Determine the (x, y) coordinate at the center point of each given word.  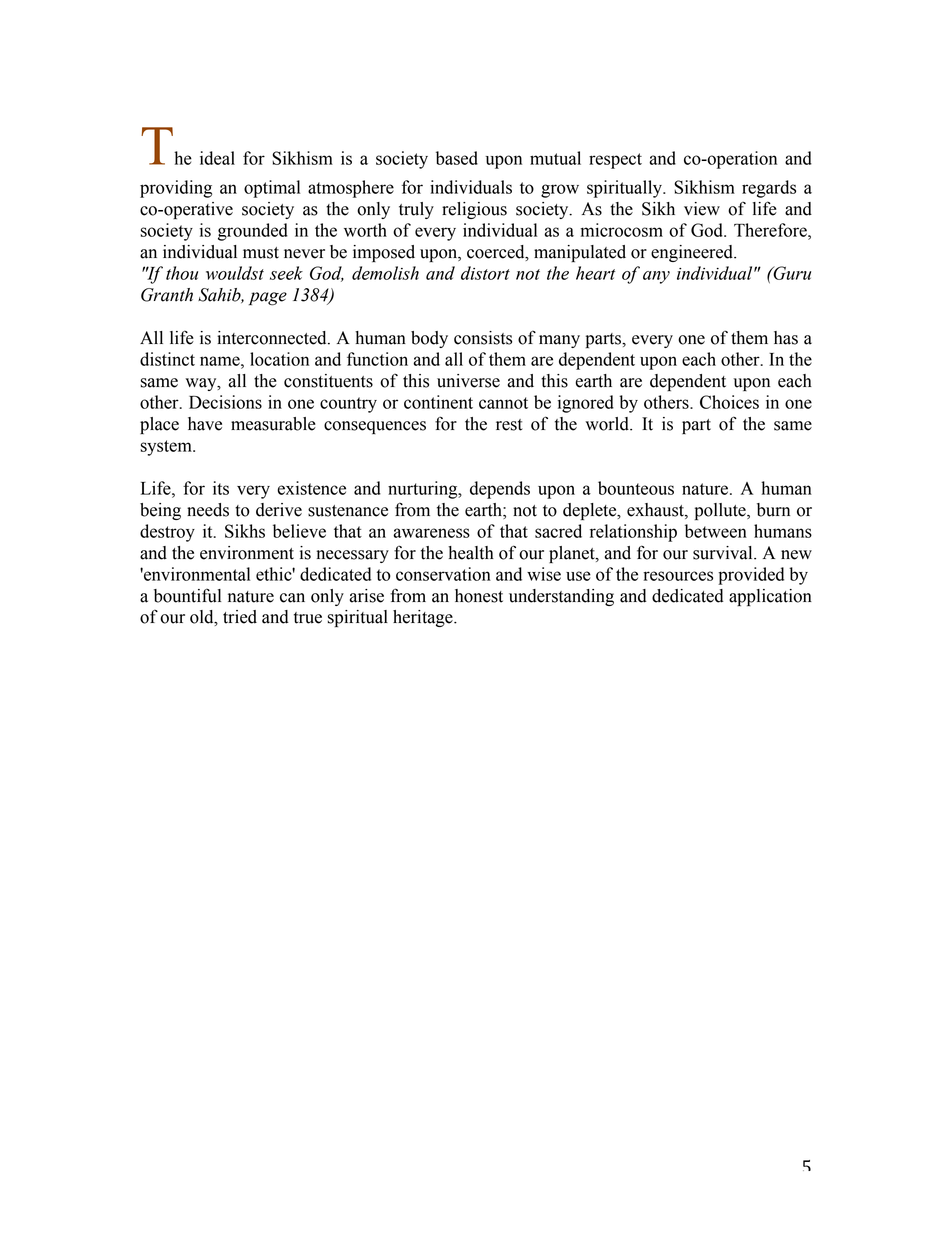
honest (479, 596)
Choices (729, 402)
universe (468, 381)
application (770, 597)
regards (769, 189)
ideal (217, 158)
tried (240, 617)
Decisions (225, 402)
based (457, 158)
